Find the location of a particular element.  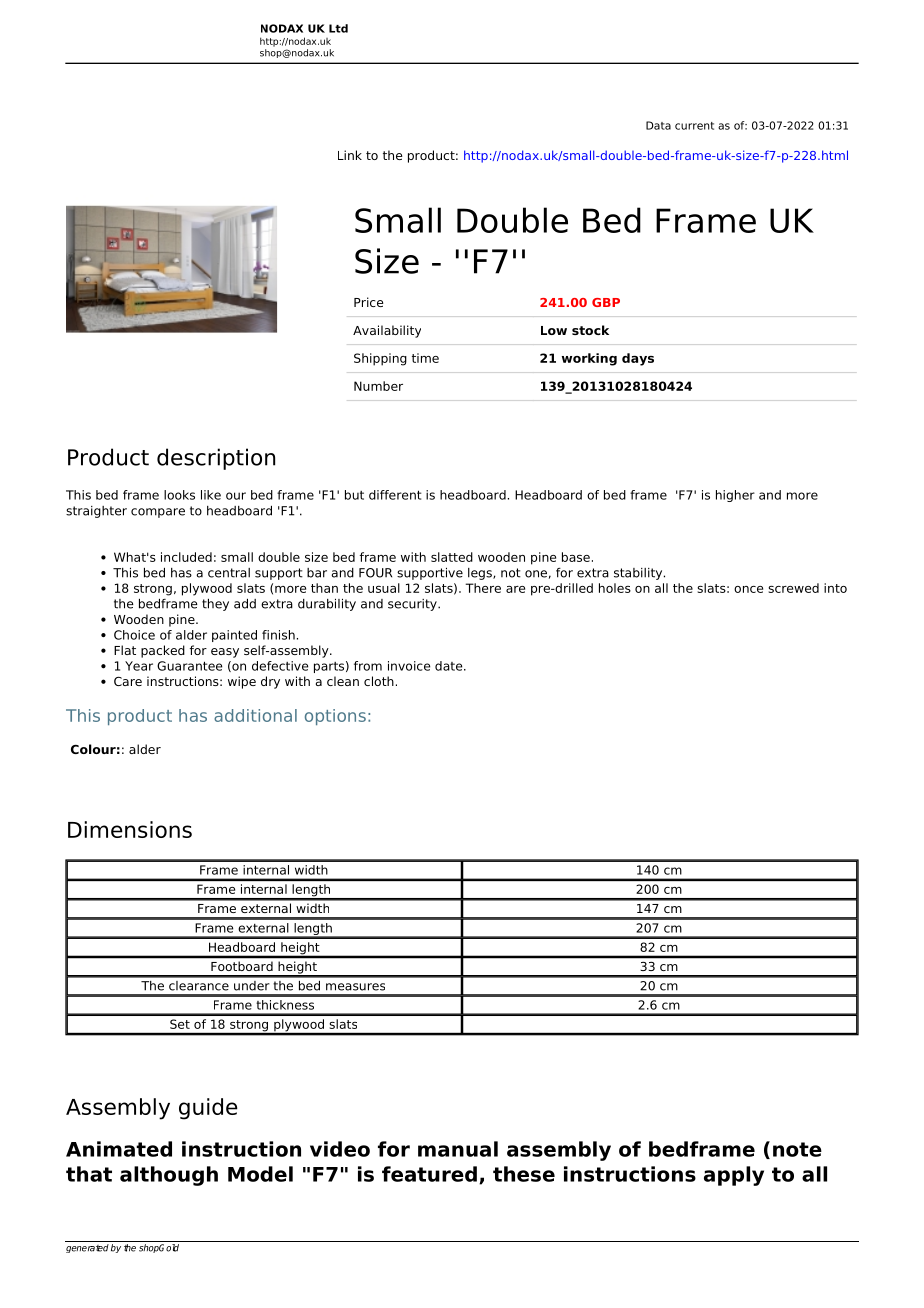

current is located at coordinates (694, 126).
